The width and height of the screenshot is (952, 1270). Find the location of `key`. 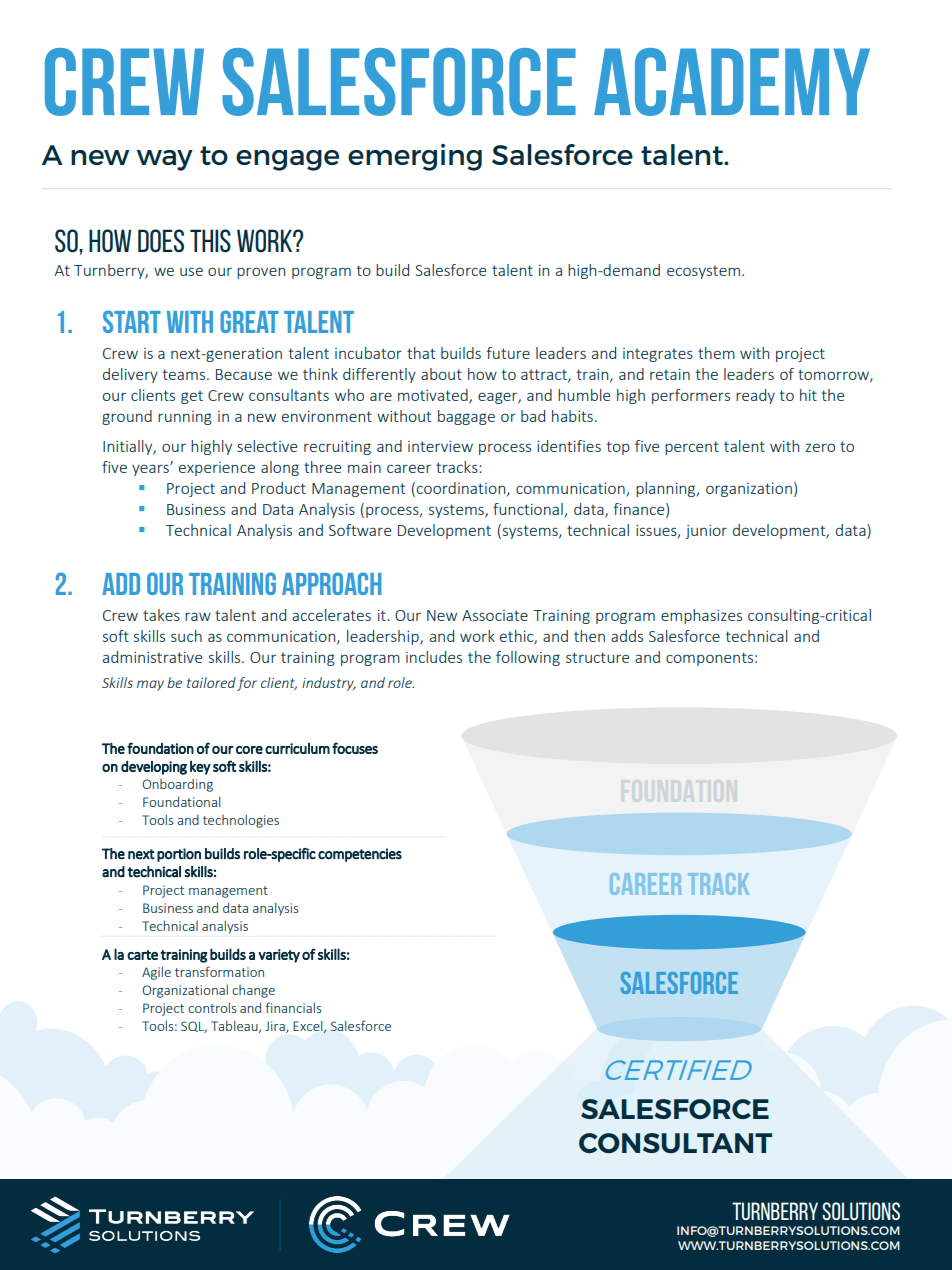

key is located at coordinates (200, 768).
